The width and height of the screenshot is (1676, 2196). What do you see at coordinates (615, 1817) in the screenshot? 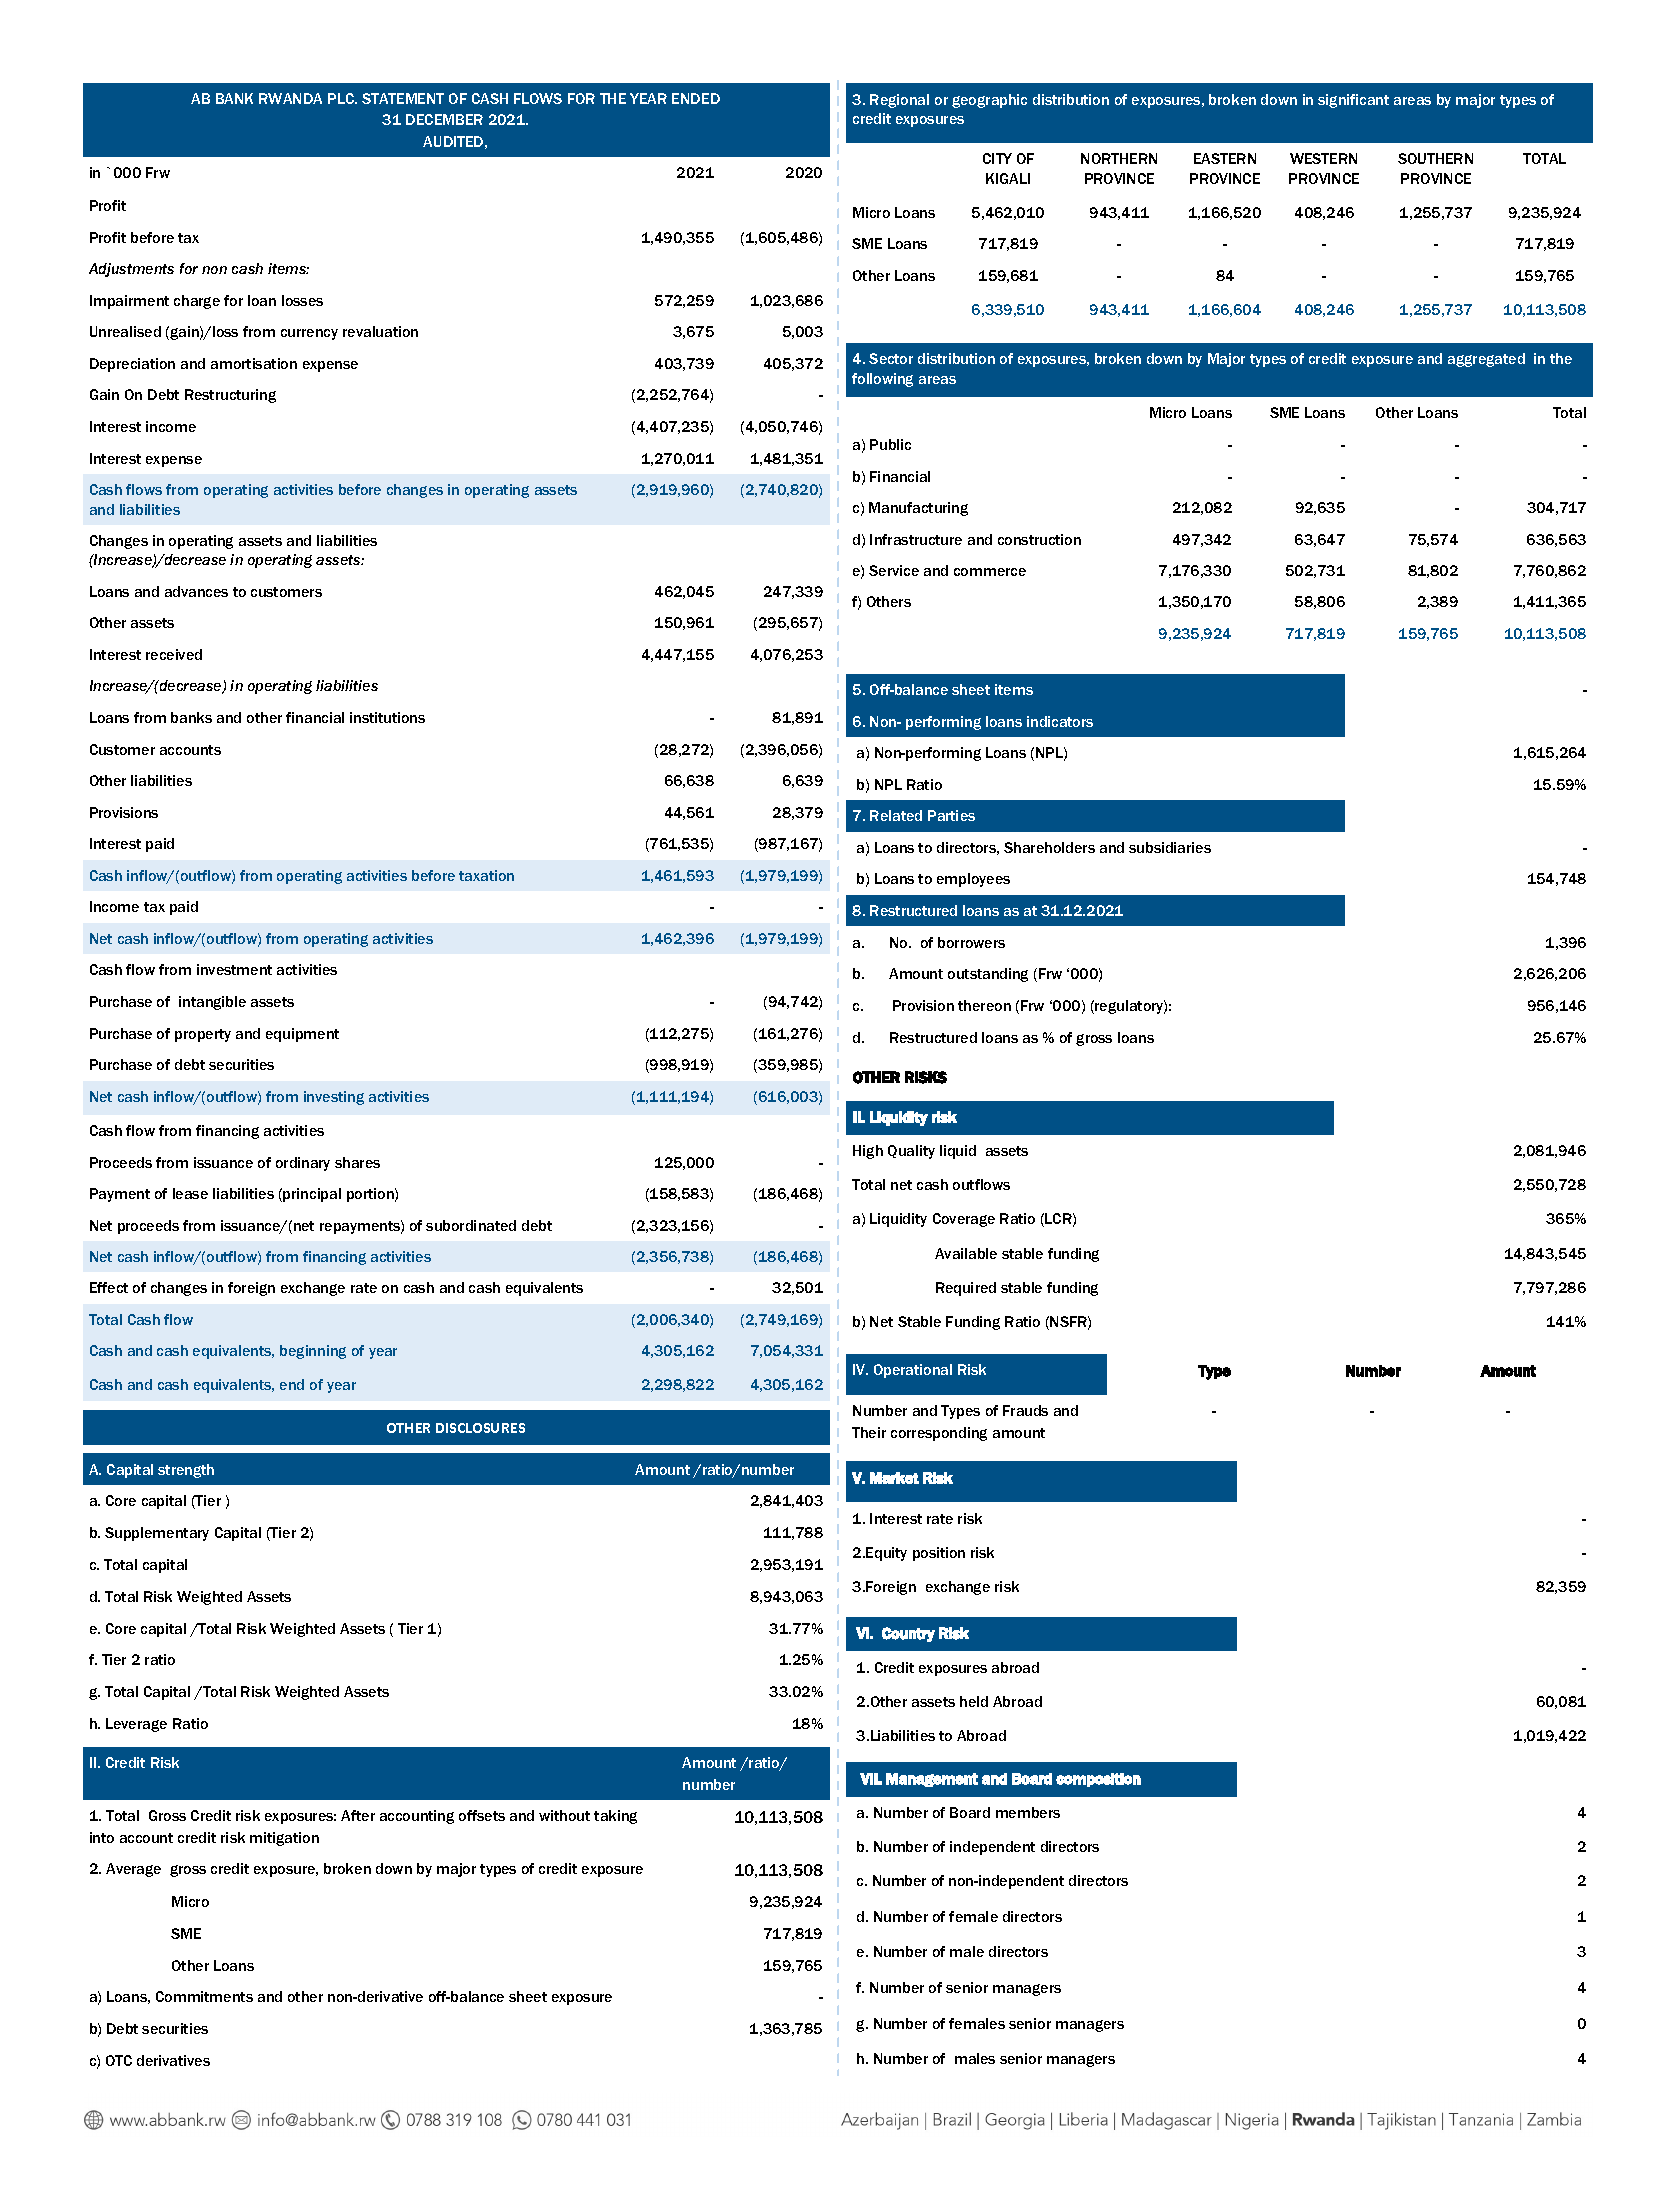
I see `taking` at bounding box center [615, 1817].
